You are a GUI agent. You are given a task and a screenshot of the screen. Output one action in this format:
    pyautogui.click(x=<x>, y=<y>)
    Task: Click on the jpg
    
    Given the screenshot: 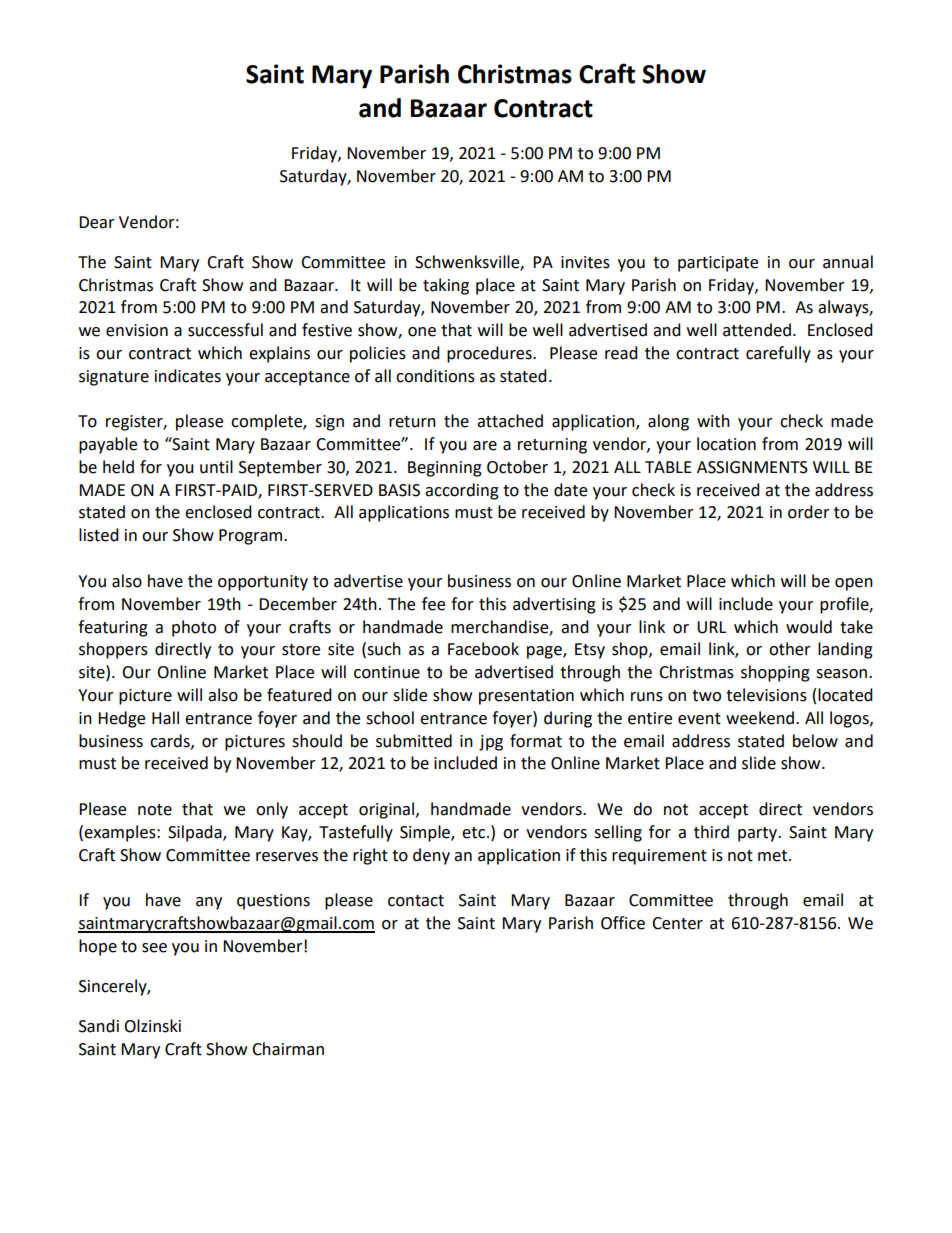 What is the action you would take?
    pyautogui.click(x=491, y=743)
